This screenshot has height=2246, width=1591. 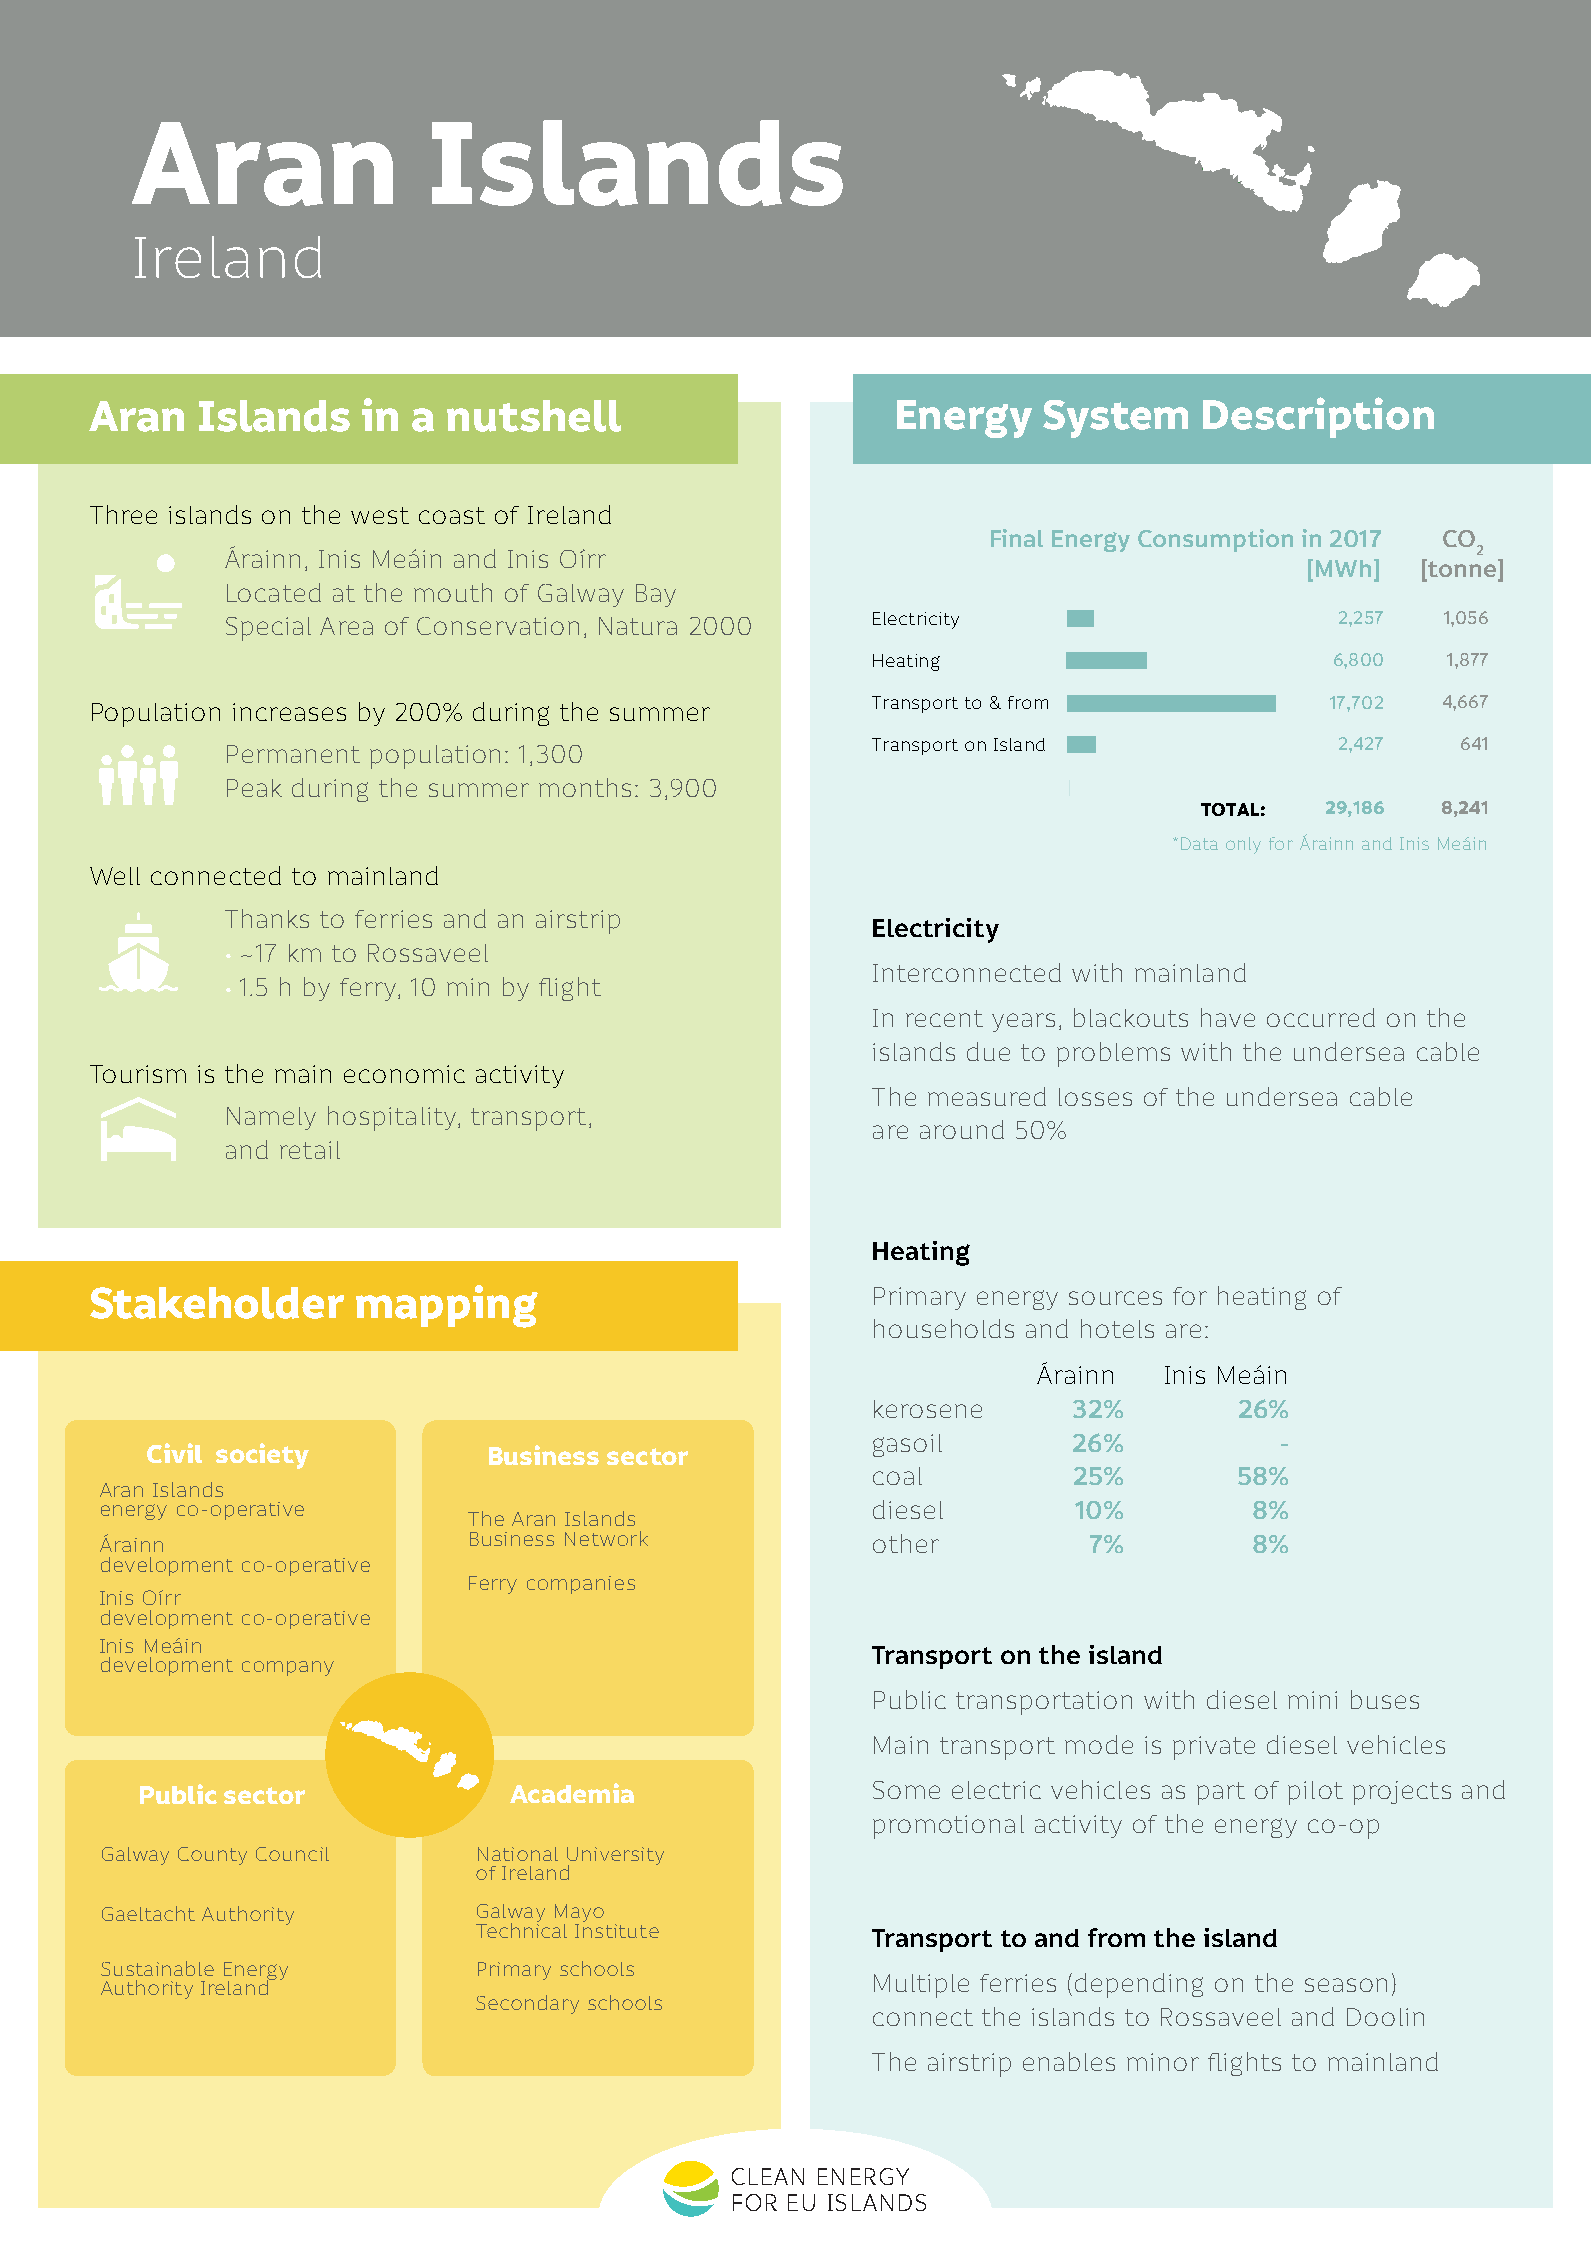 What do you see at coordinates (1318, 417) in the screenshot?
I see `Description` at bounding box center [1318, 417].
